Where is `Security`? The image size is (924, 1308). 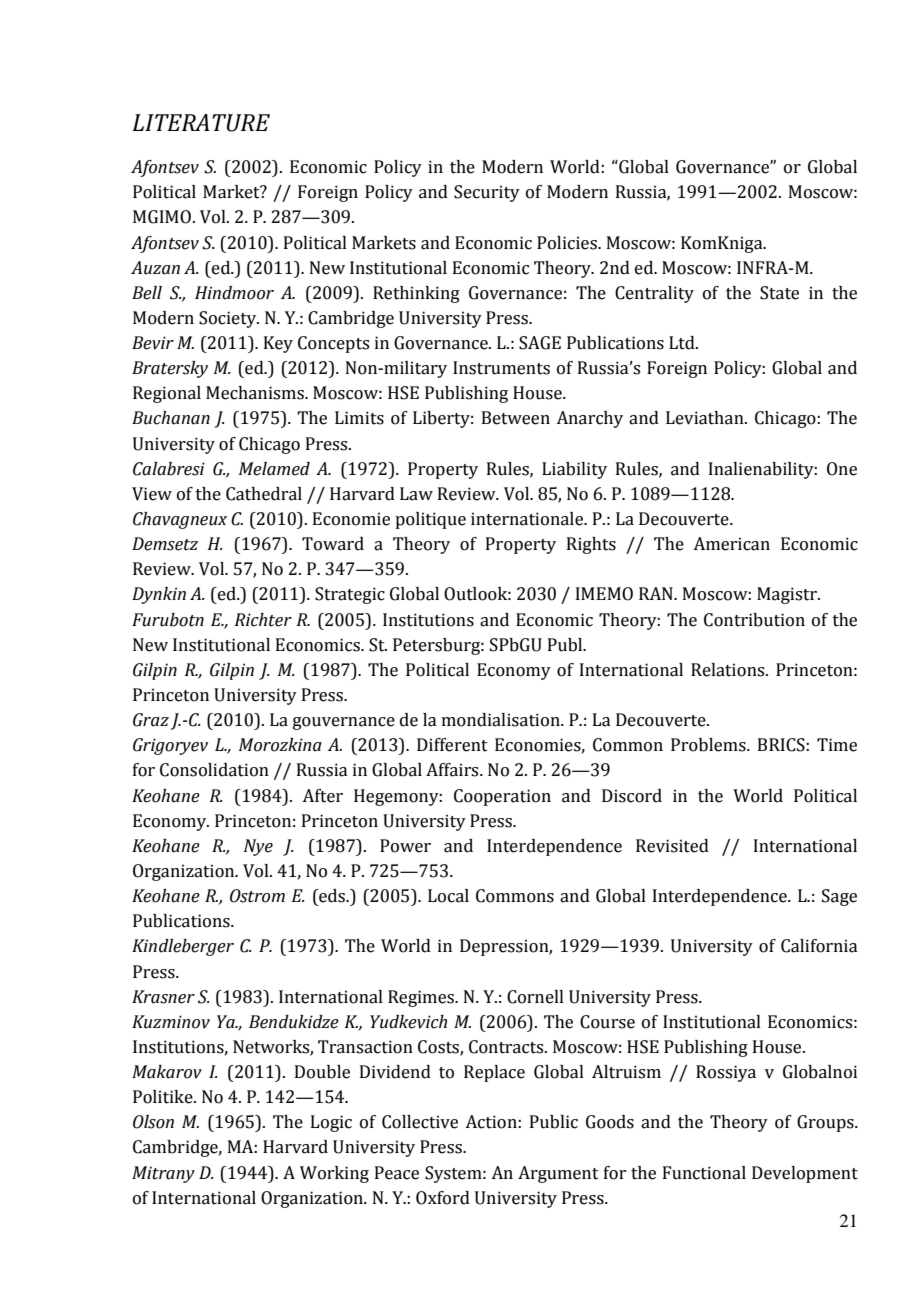
Security is located at coordinates (487, 193).
